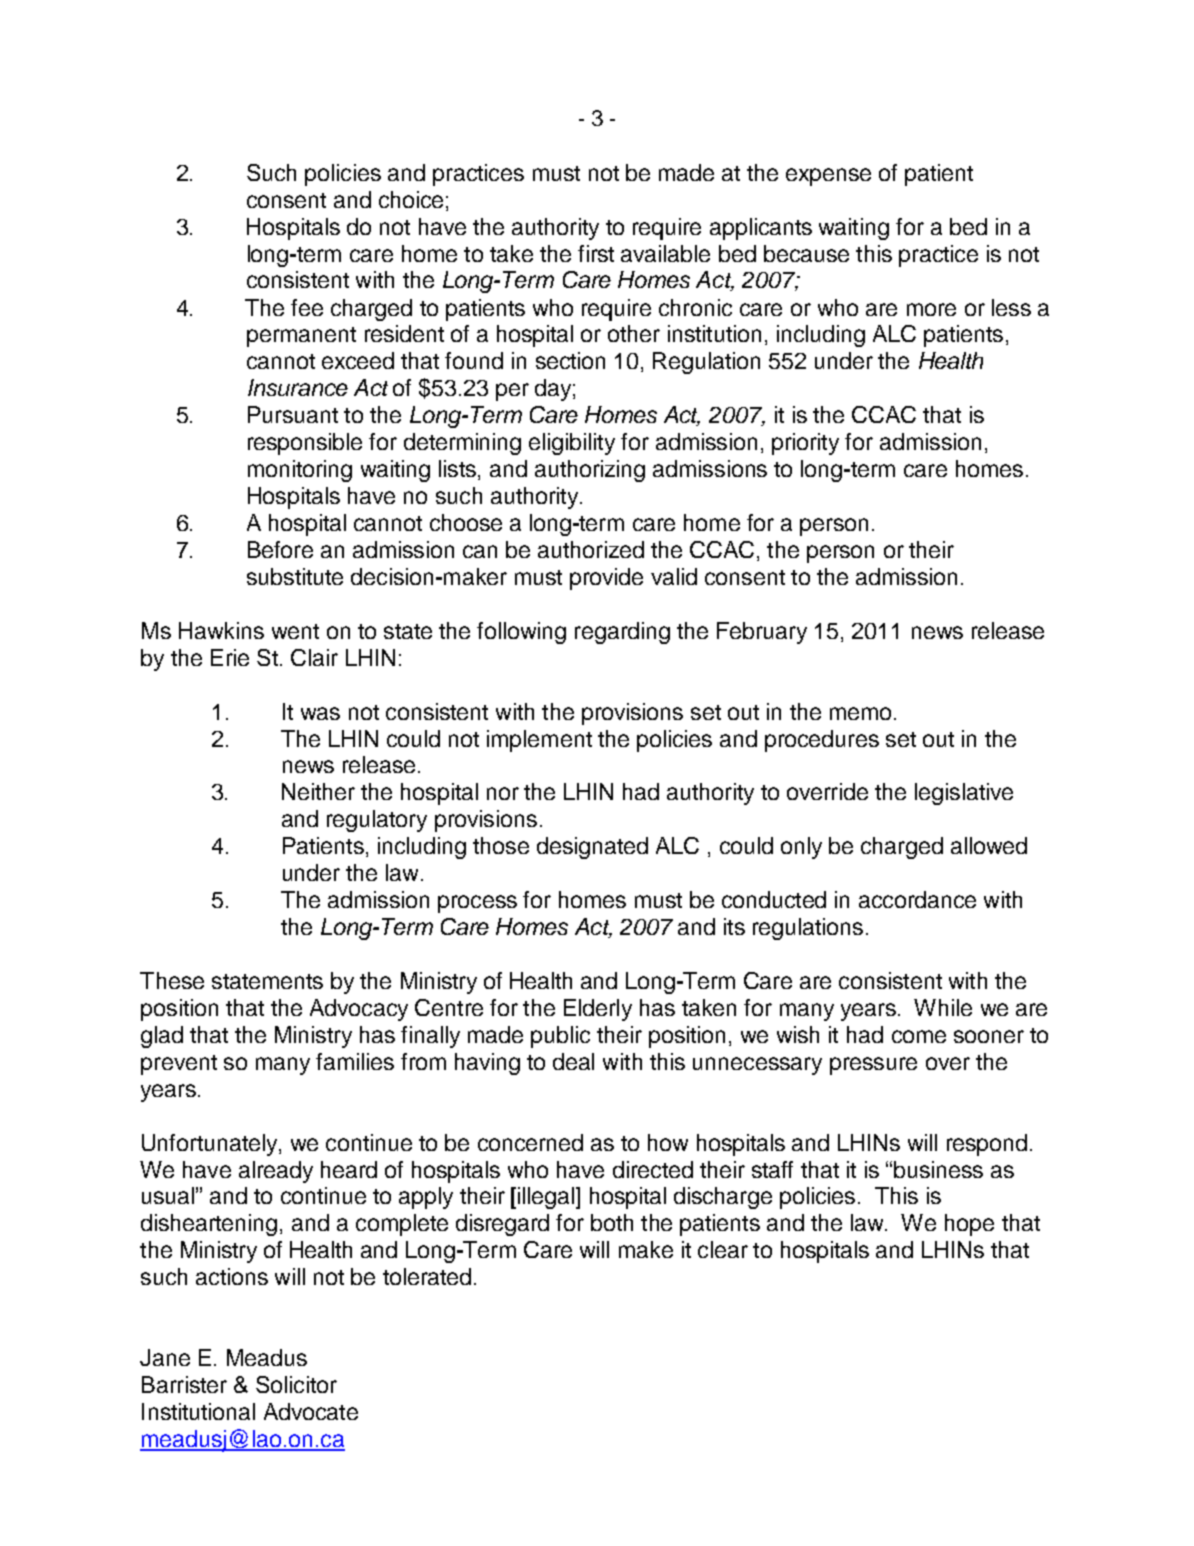 The height and width of the screenshot is (1546, 1194). I want to click on accordance, so click(917, 899).
